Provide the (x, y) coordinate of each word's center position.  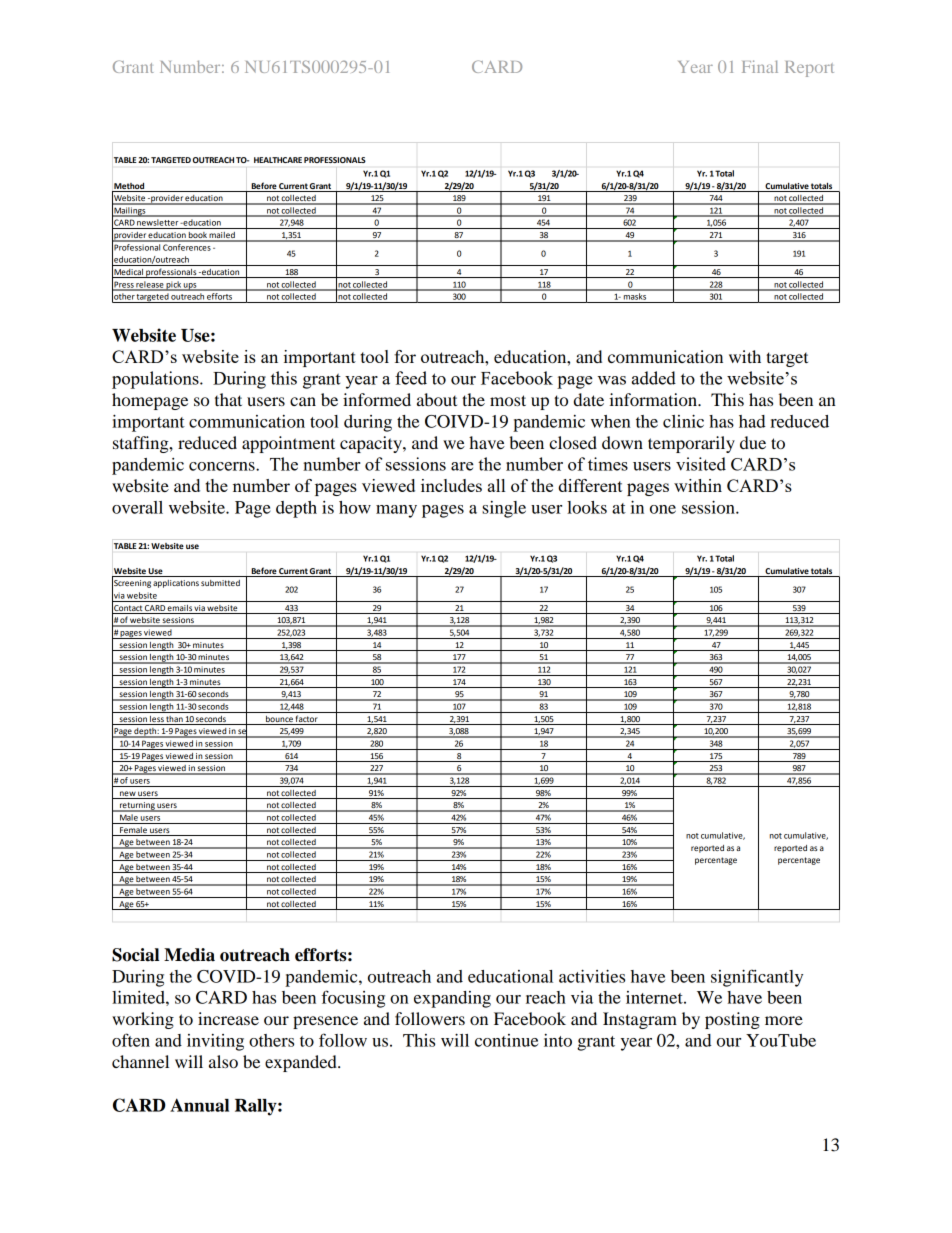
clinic (683, 421)
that (228, 399)
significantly (757, 978)
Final (760, 66)
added (654, 378)
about (437, 399)
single (504, 509)
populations (156, 380)
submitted (220, 583)
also (223, 1061)
